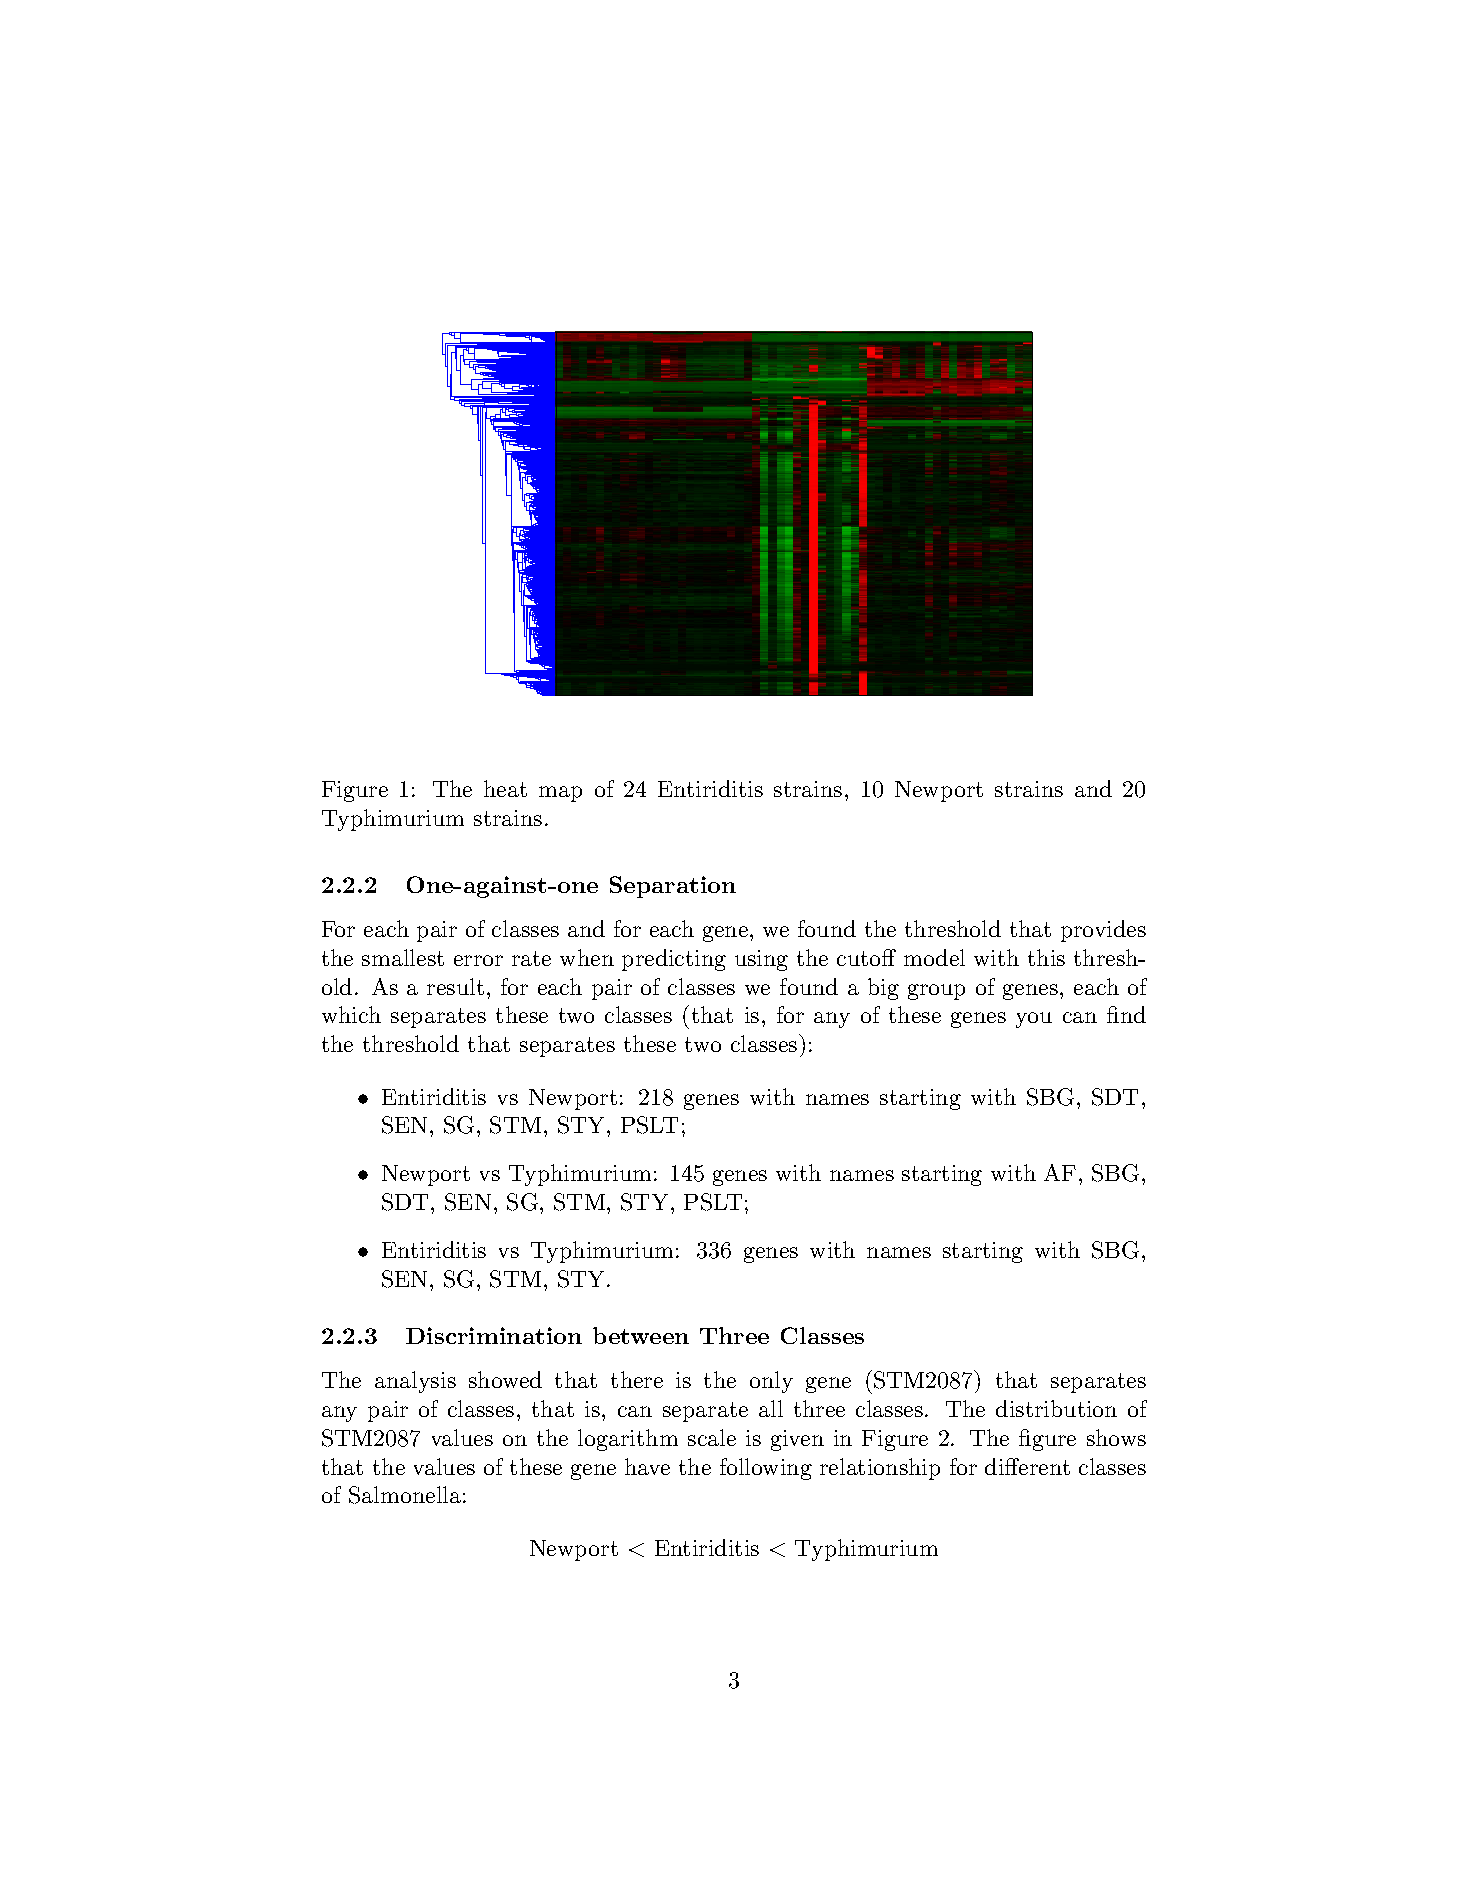  What do you see at coordinates (1056, 1408) in the screenshot?
I see `distribution` at bounding box center [1056, 1408].
